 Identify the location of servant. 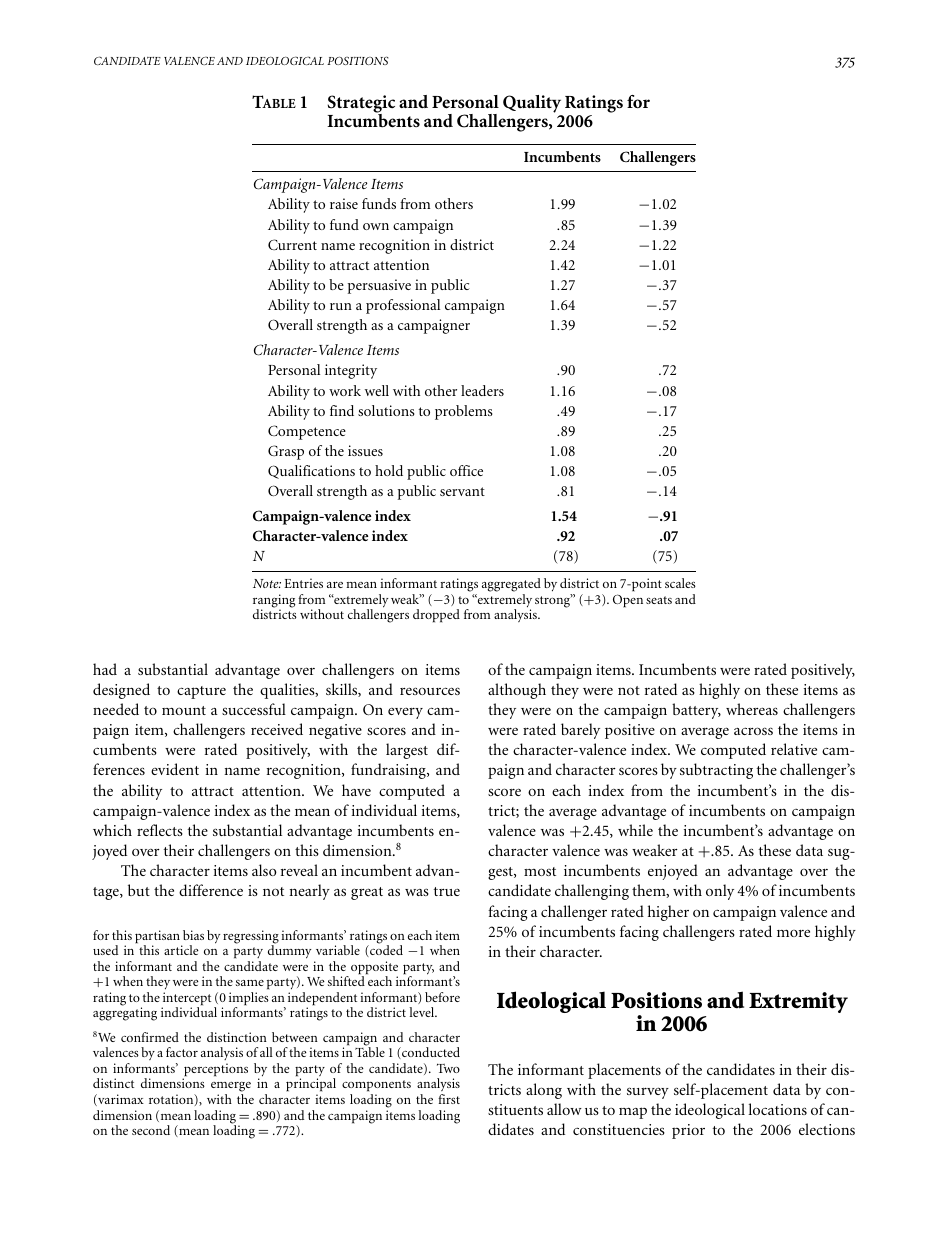
(462, 491).
